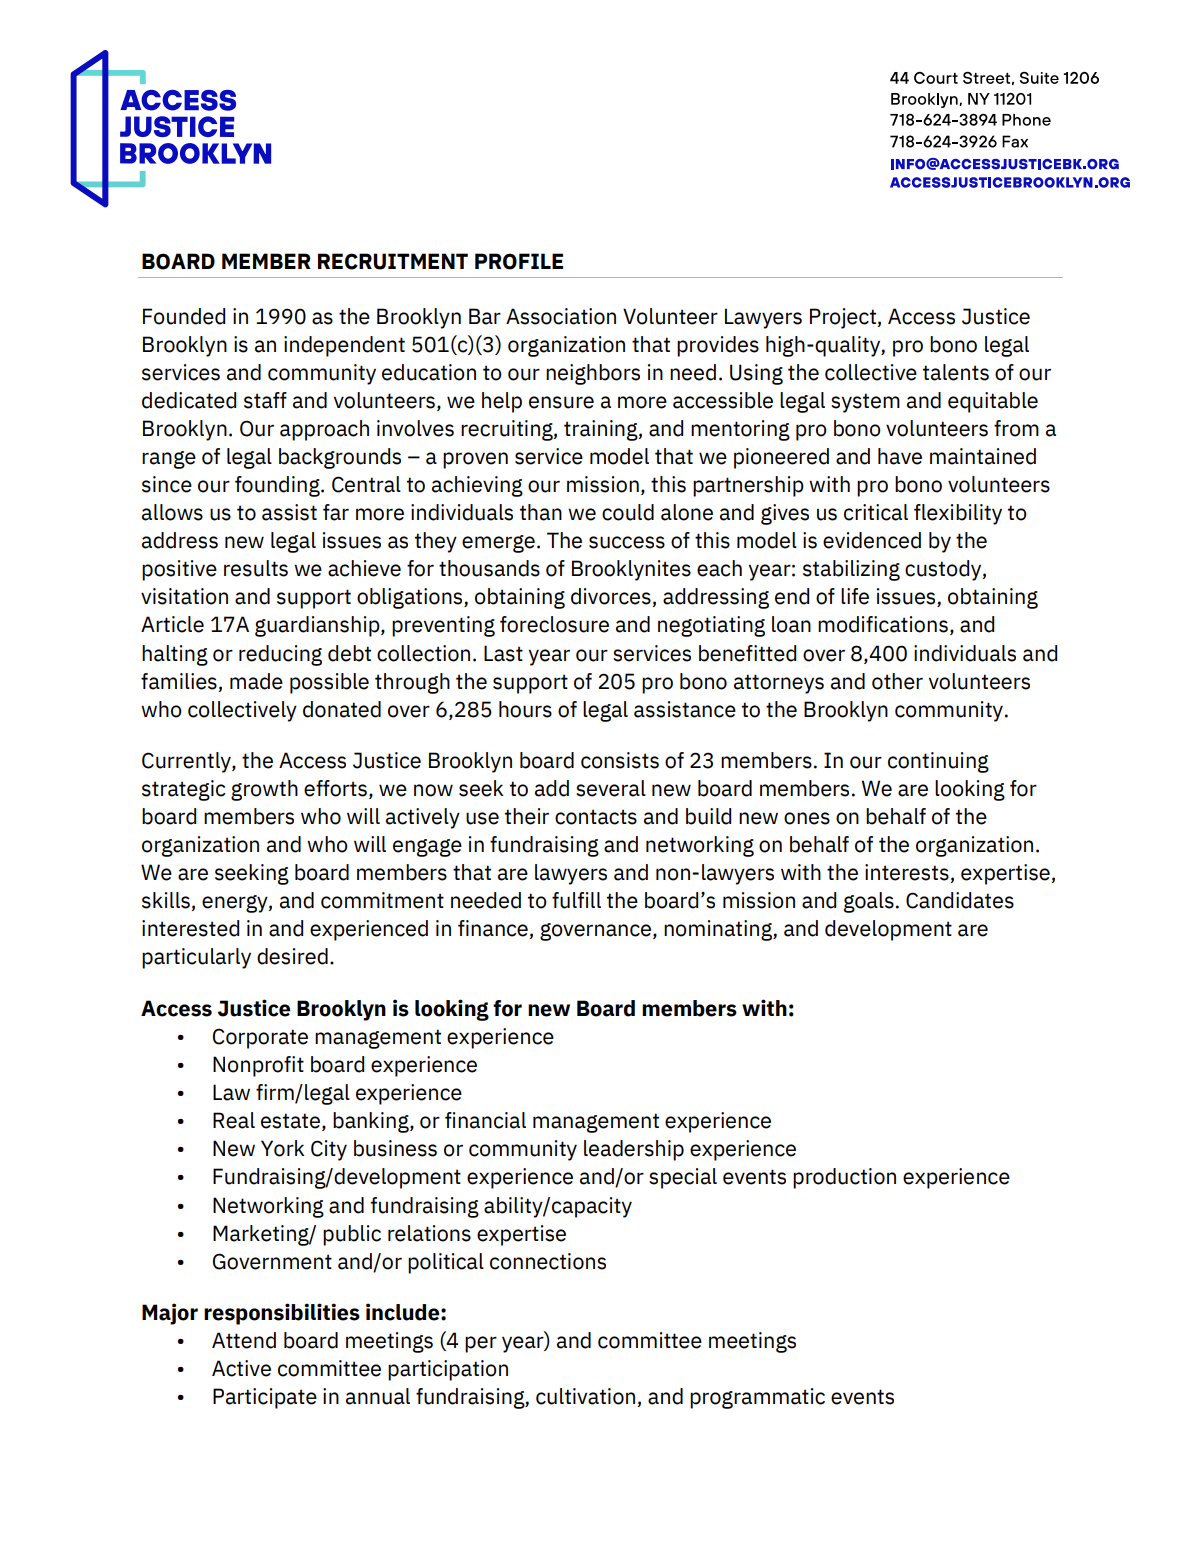  I want to click on production, so click(844, 1178).
